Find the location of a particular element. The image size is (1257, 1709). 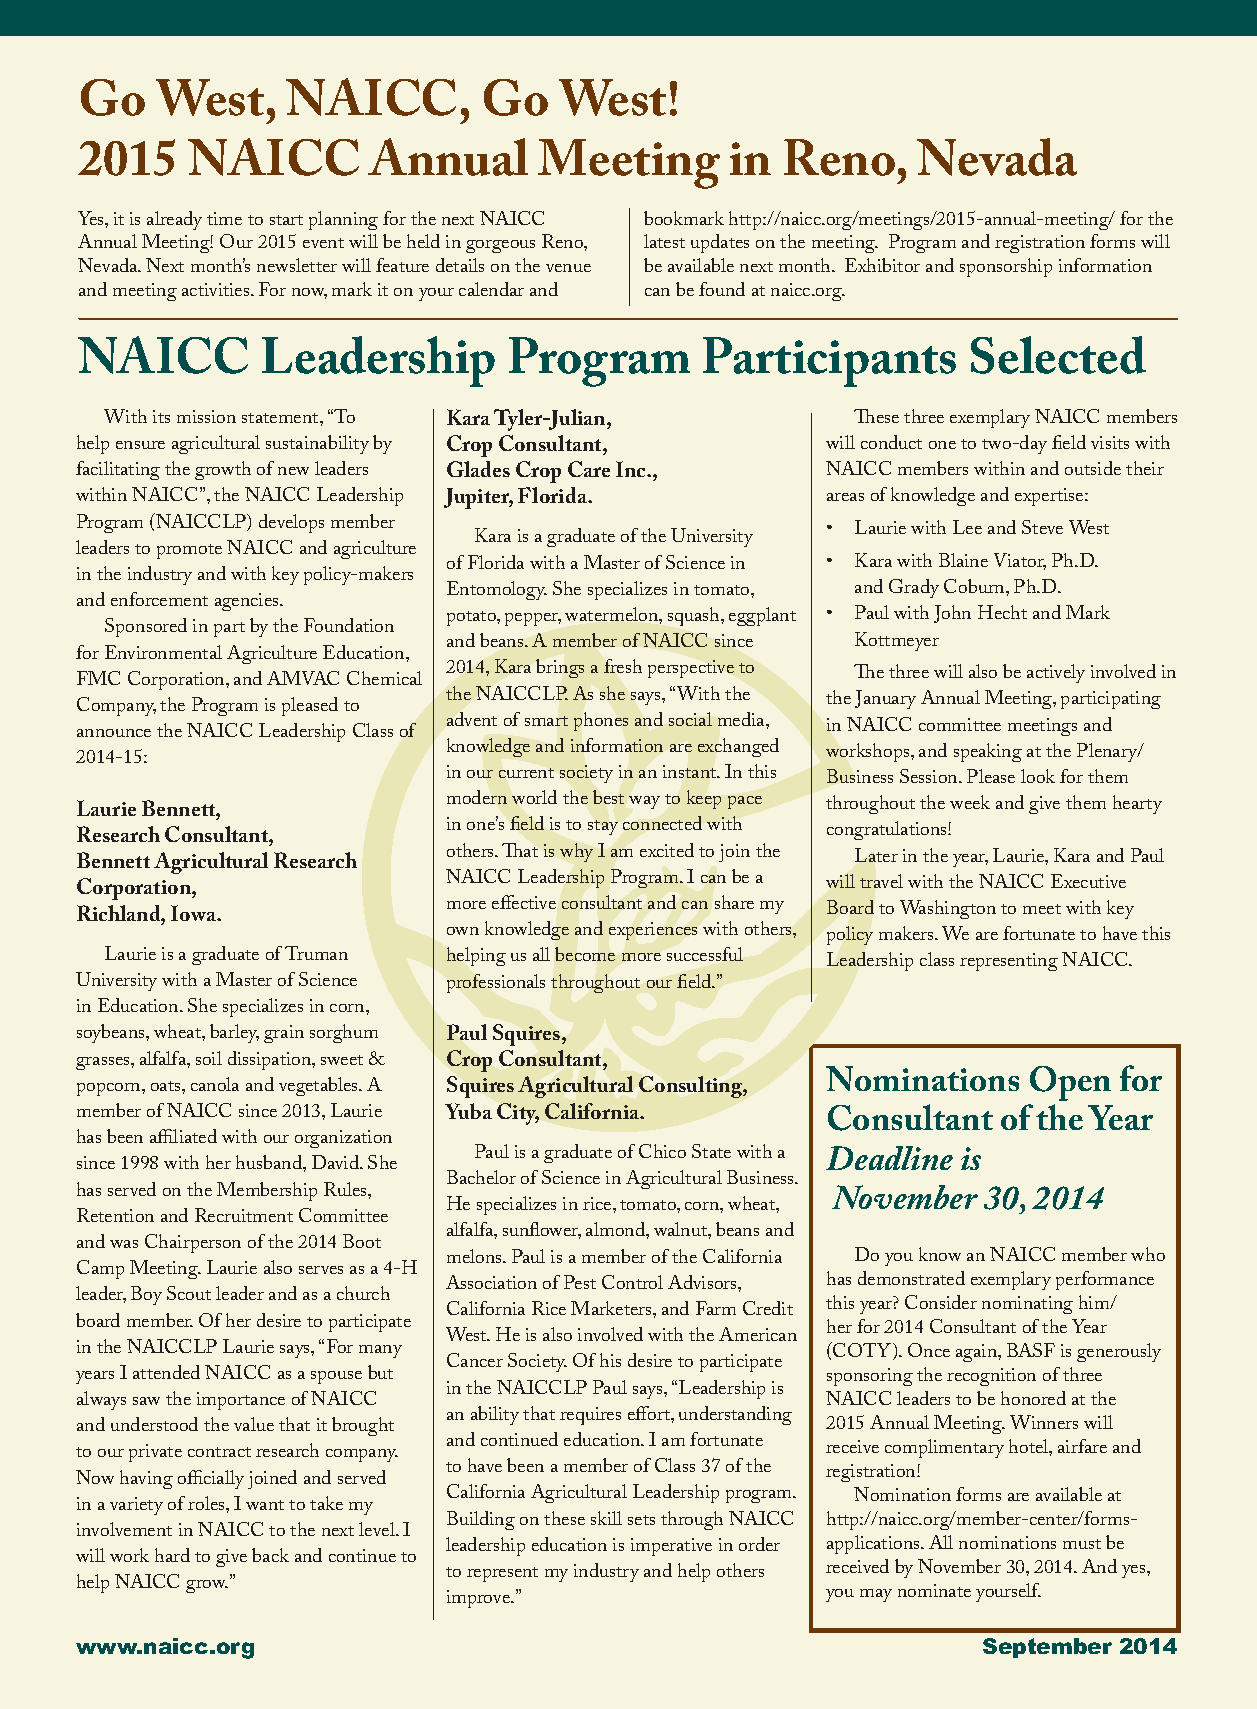

agencies is located at coordinates (248, 602).
